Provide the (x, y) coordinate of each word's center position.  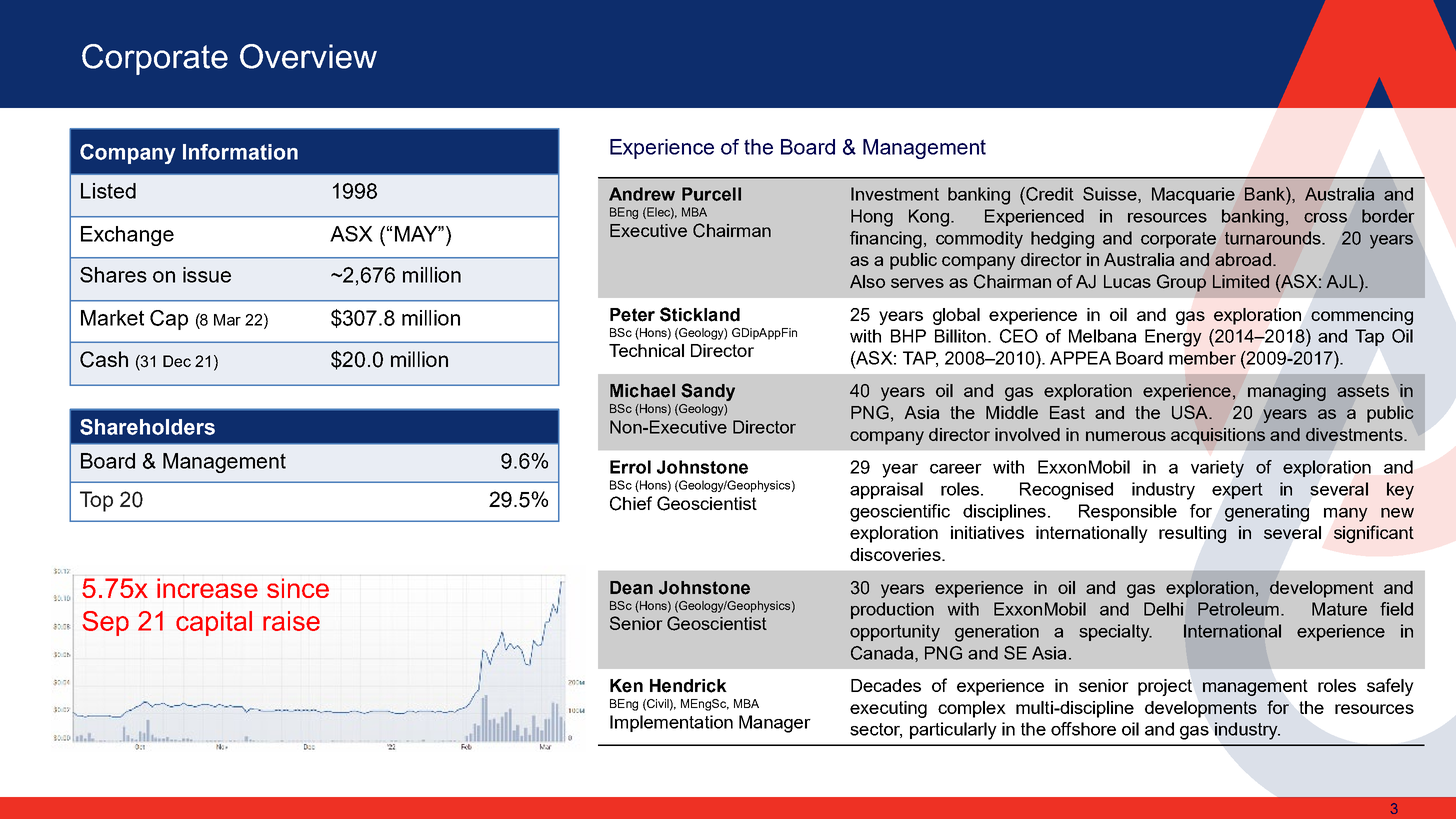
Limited (1241, 281)
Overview (308, 56)
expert (1237, 491)
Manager (775, 724)
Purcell (711, 194)
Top (96, 501)
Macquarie (1193, 195)
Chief (631, 503)
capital (214, 623)
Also (867, 281)
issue (207, 275)
